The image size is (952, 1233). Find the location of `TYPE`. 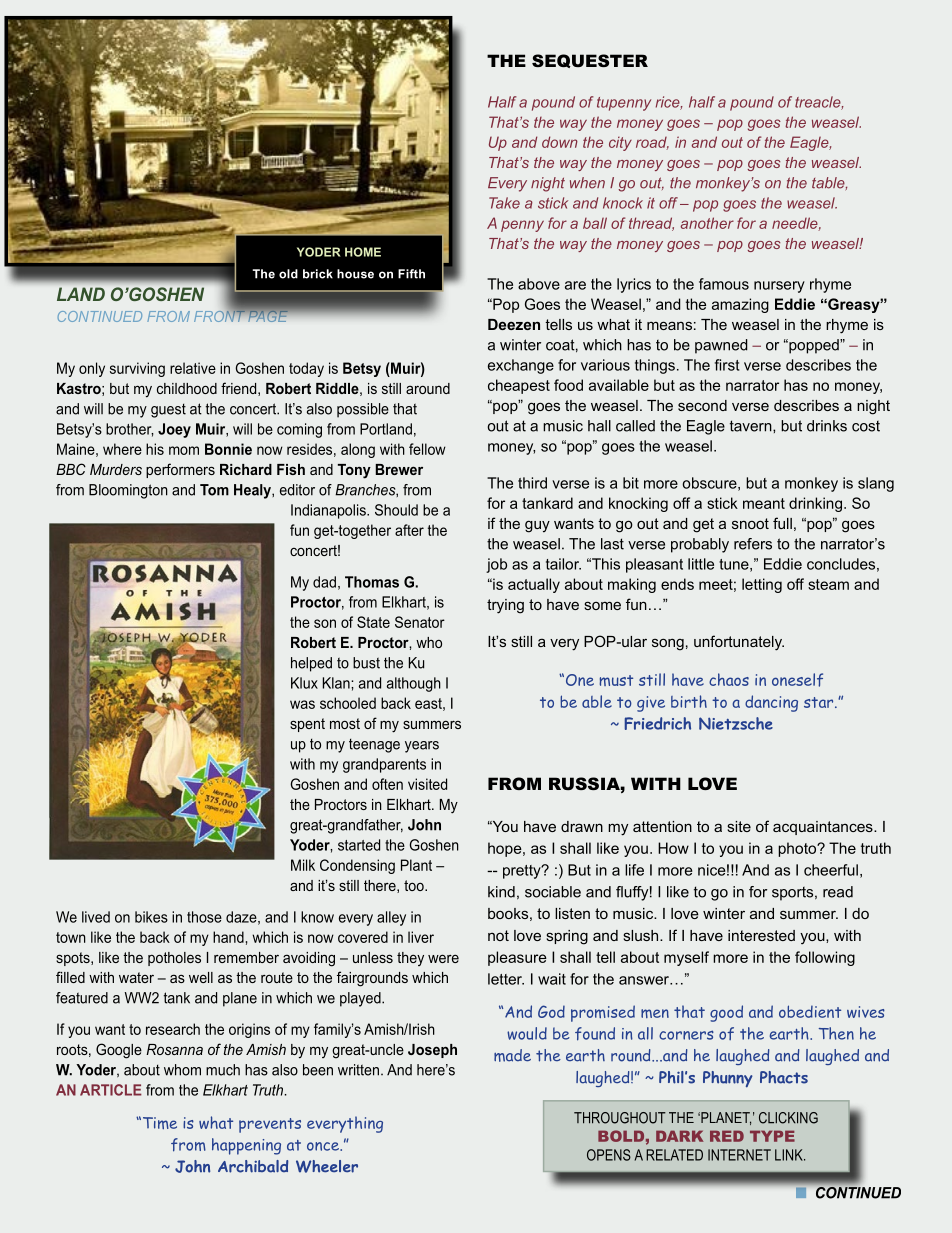

TYPE is located at coordinates (772, 1136).
